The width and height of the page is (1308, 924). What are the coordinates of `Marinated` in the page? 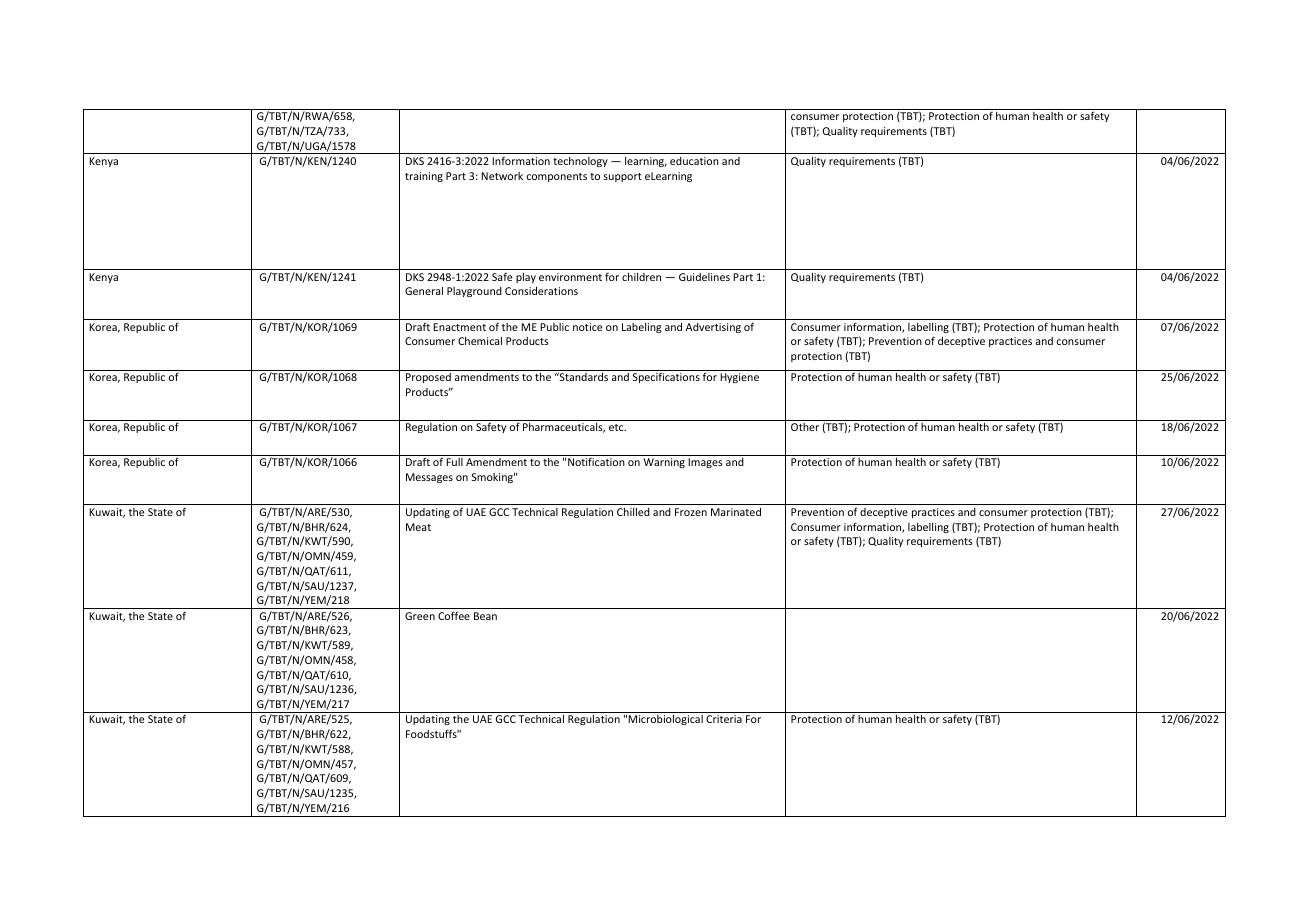 It's located at (736, 512).
